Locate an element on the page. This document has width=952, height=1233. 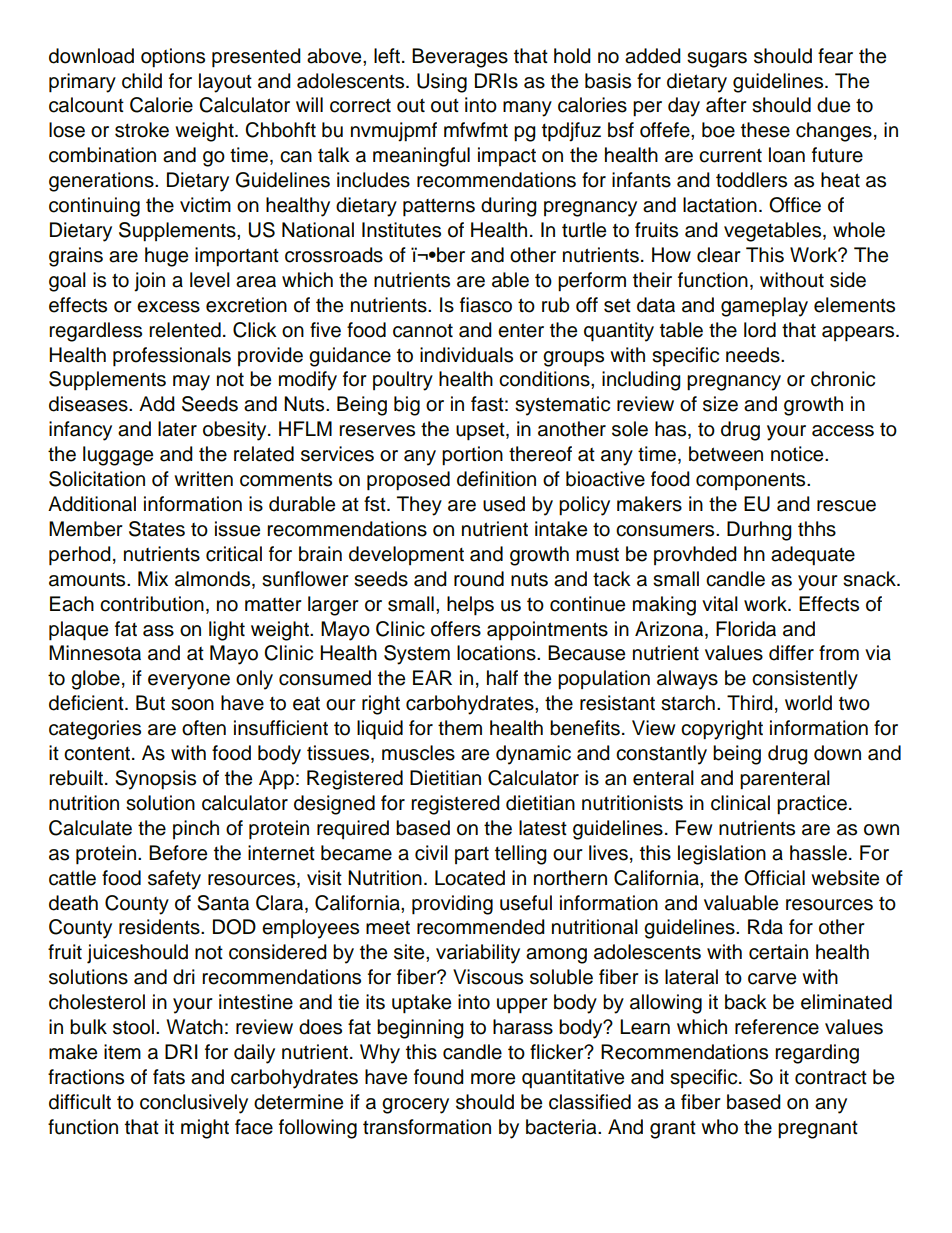
due is located at coordinates (833, 105).
